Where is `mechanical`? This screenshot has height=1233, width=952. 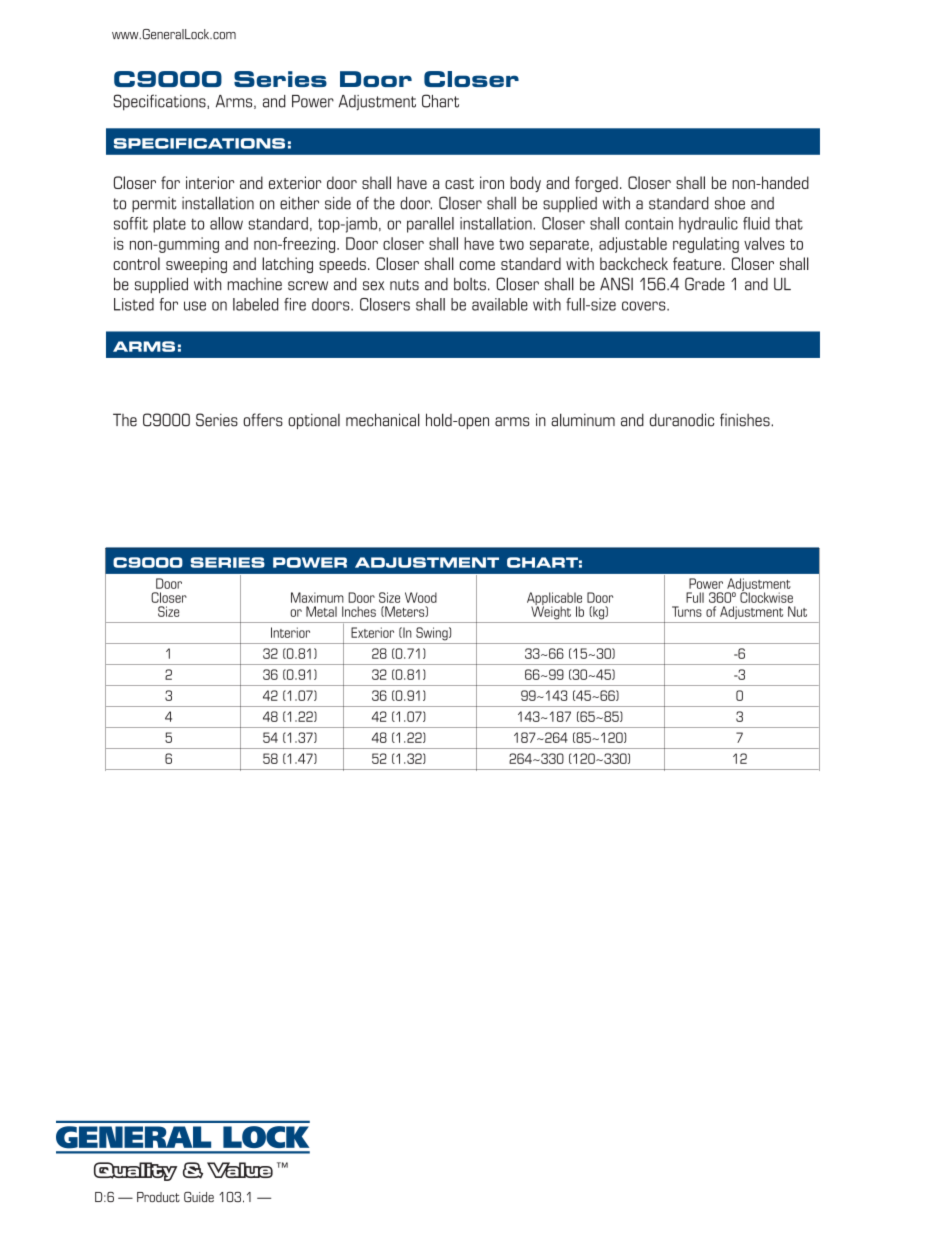 mechanical is located at coordinates (383, 420).
